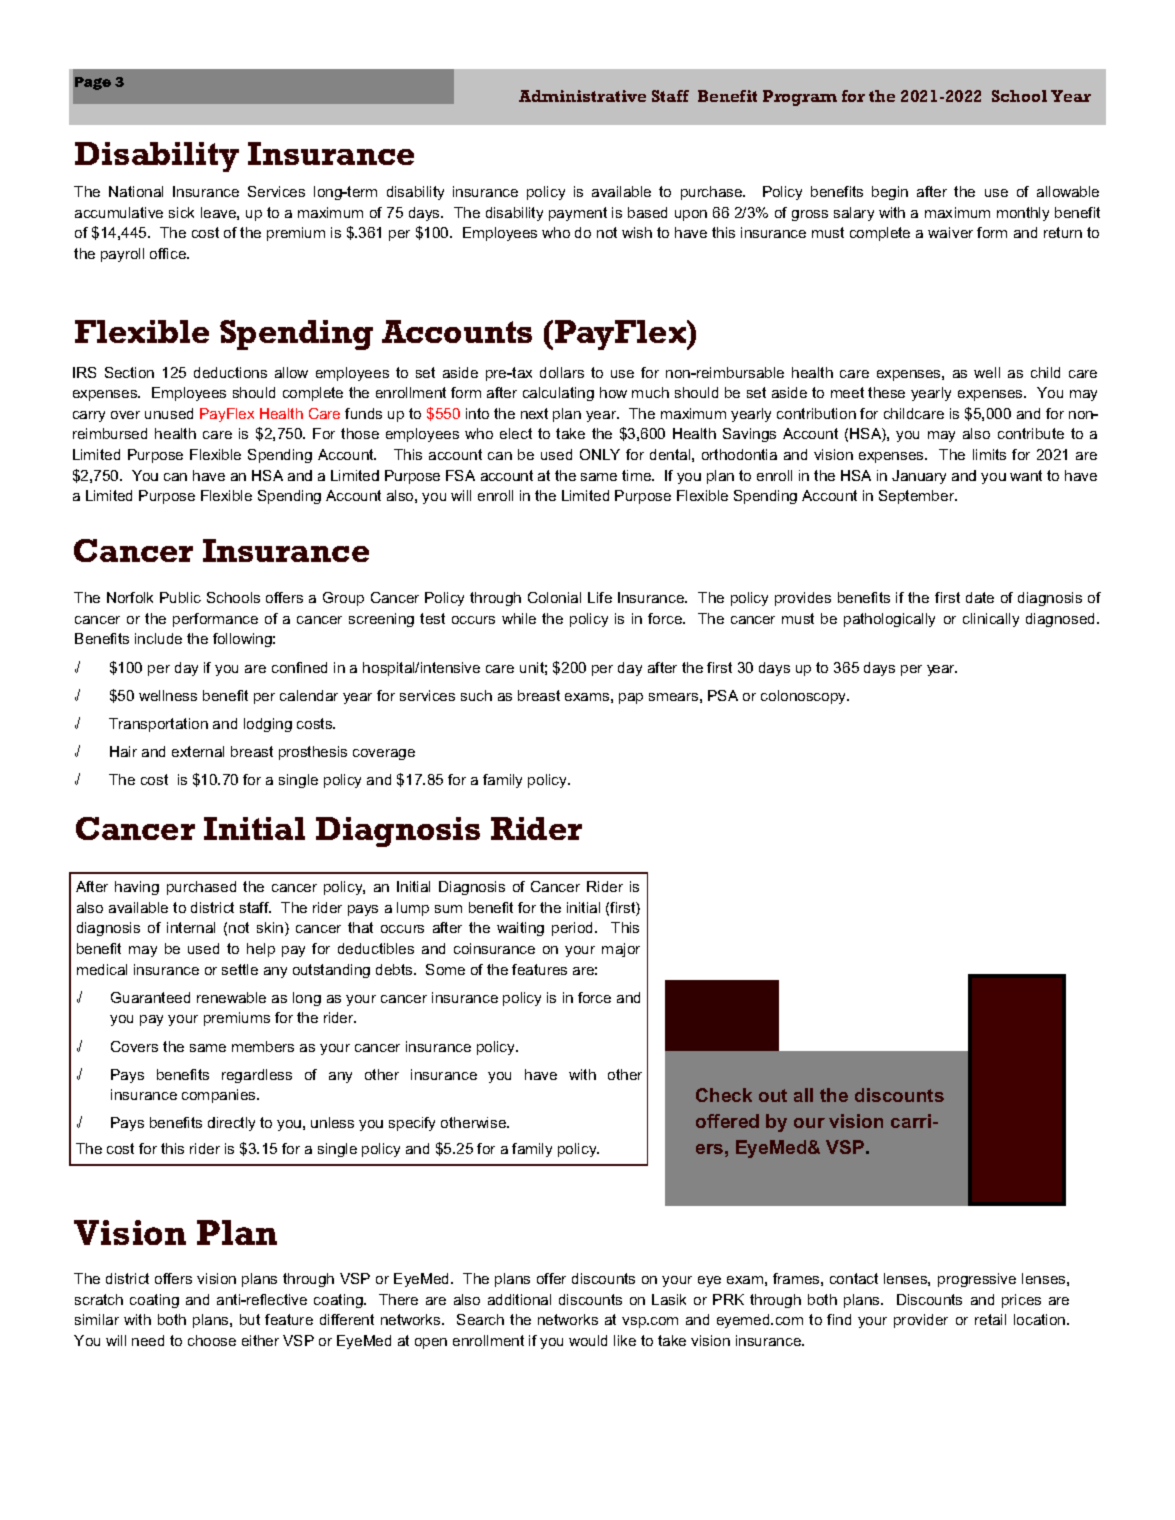 The width and height of the page is (1175, 1520). I want to click on companies, so click(220, 1096).
